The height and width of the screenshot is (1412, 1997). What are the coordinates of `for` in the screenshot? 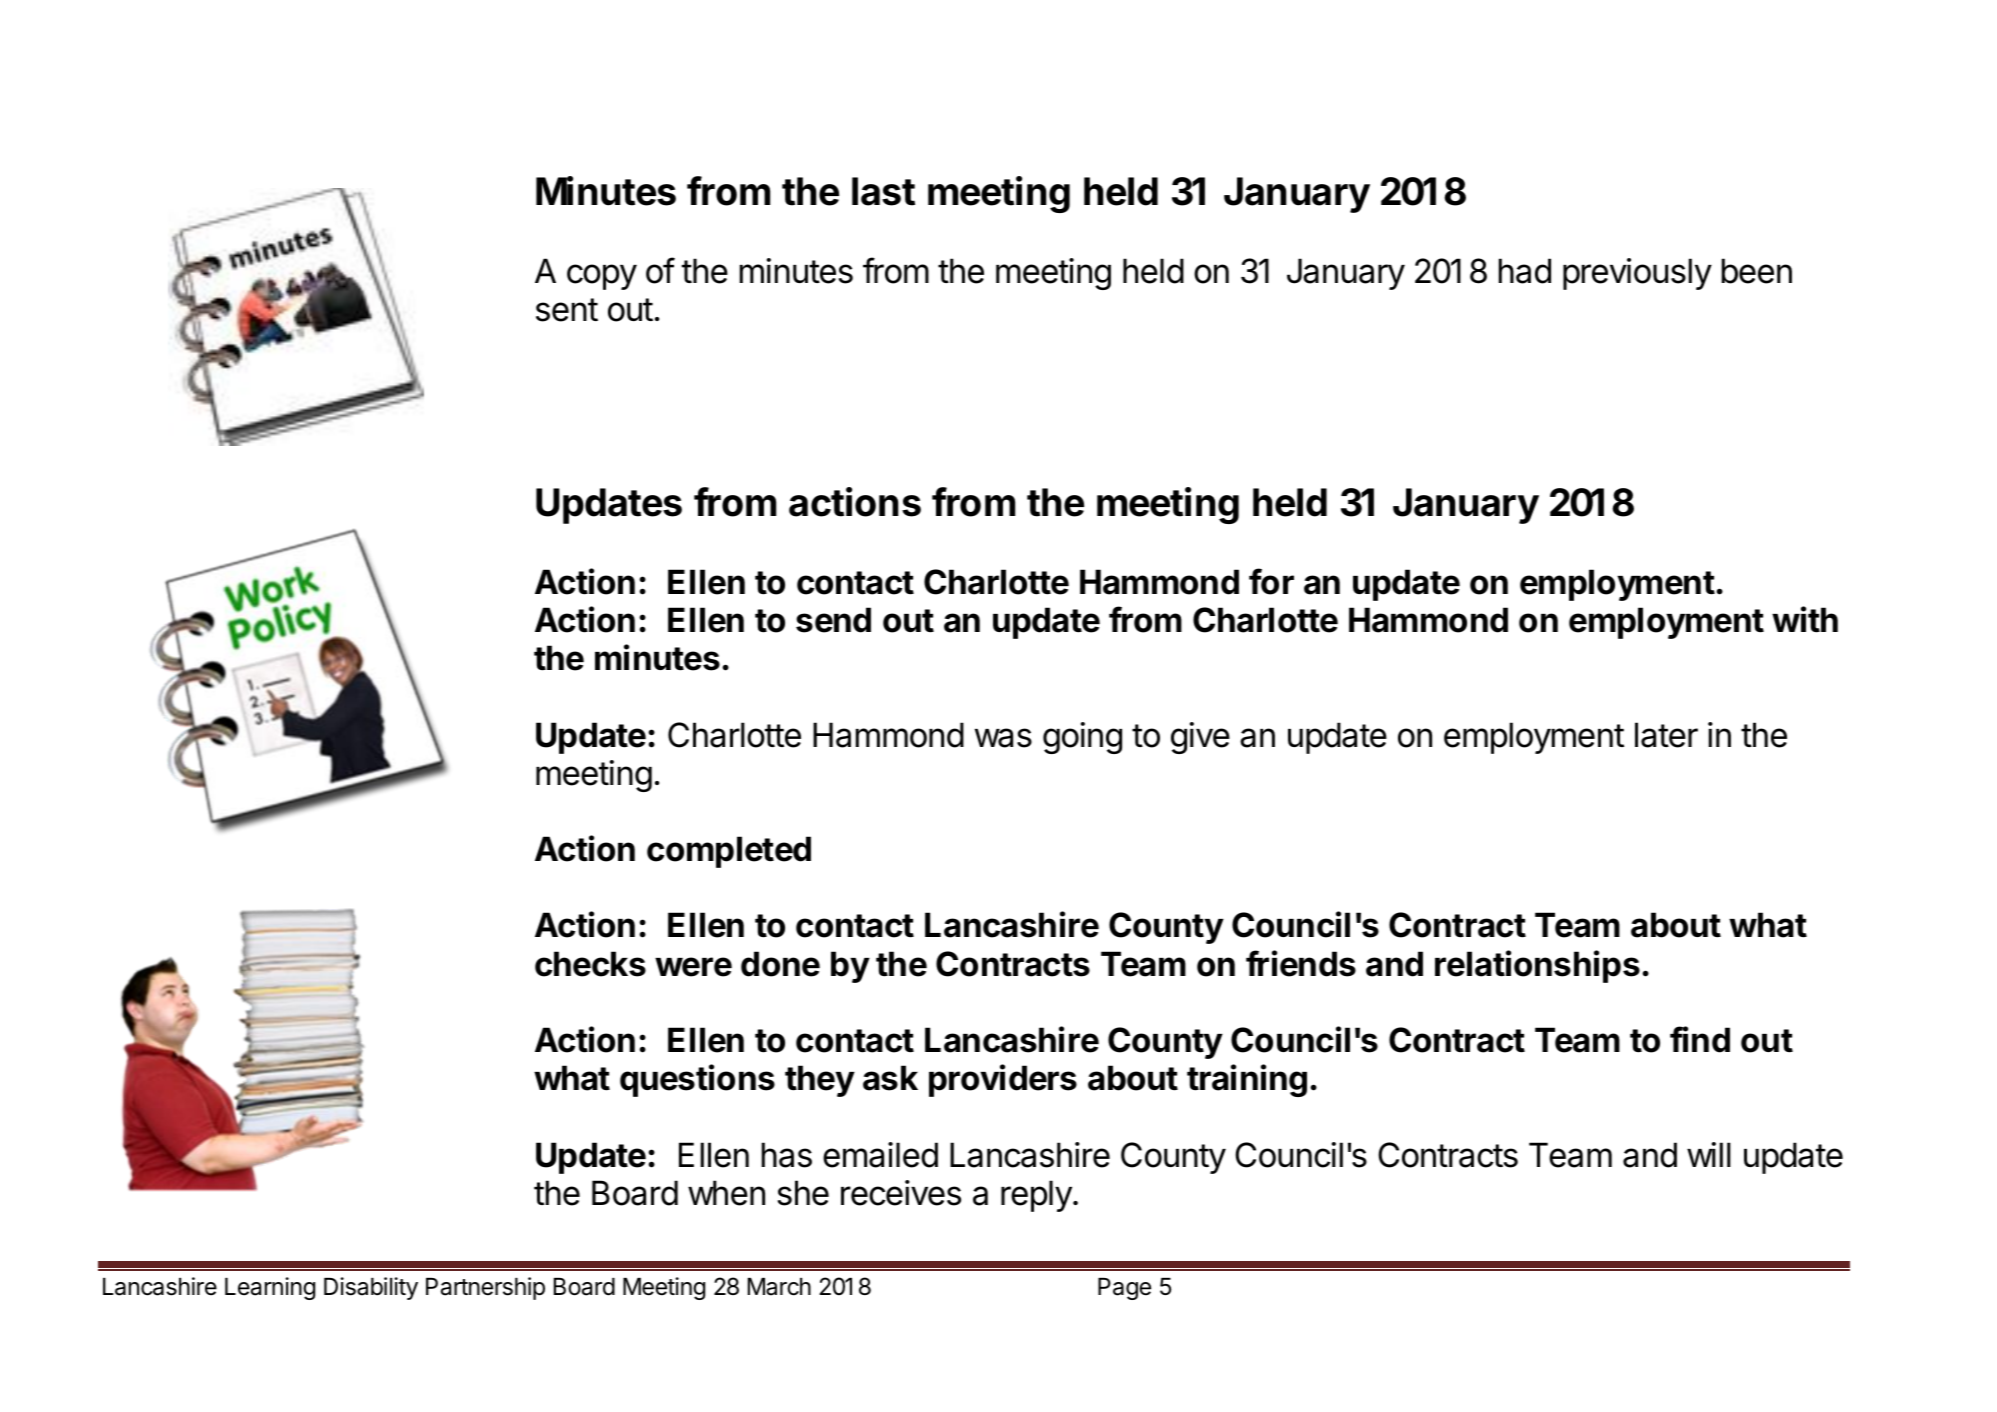 It's located at (1271, 581).
